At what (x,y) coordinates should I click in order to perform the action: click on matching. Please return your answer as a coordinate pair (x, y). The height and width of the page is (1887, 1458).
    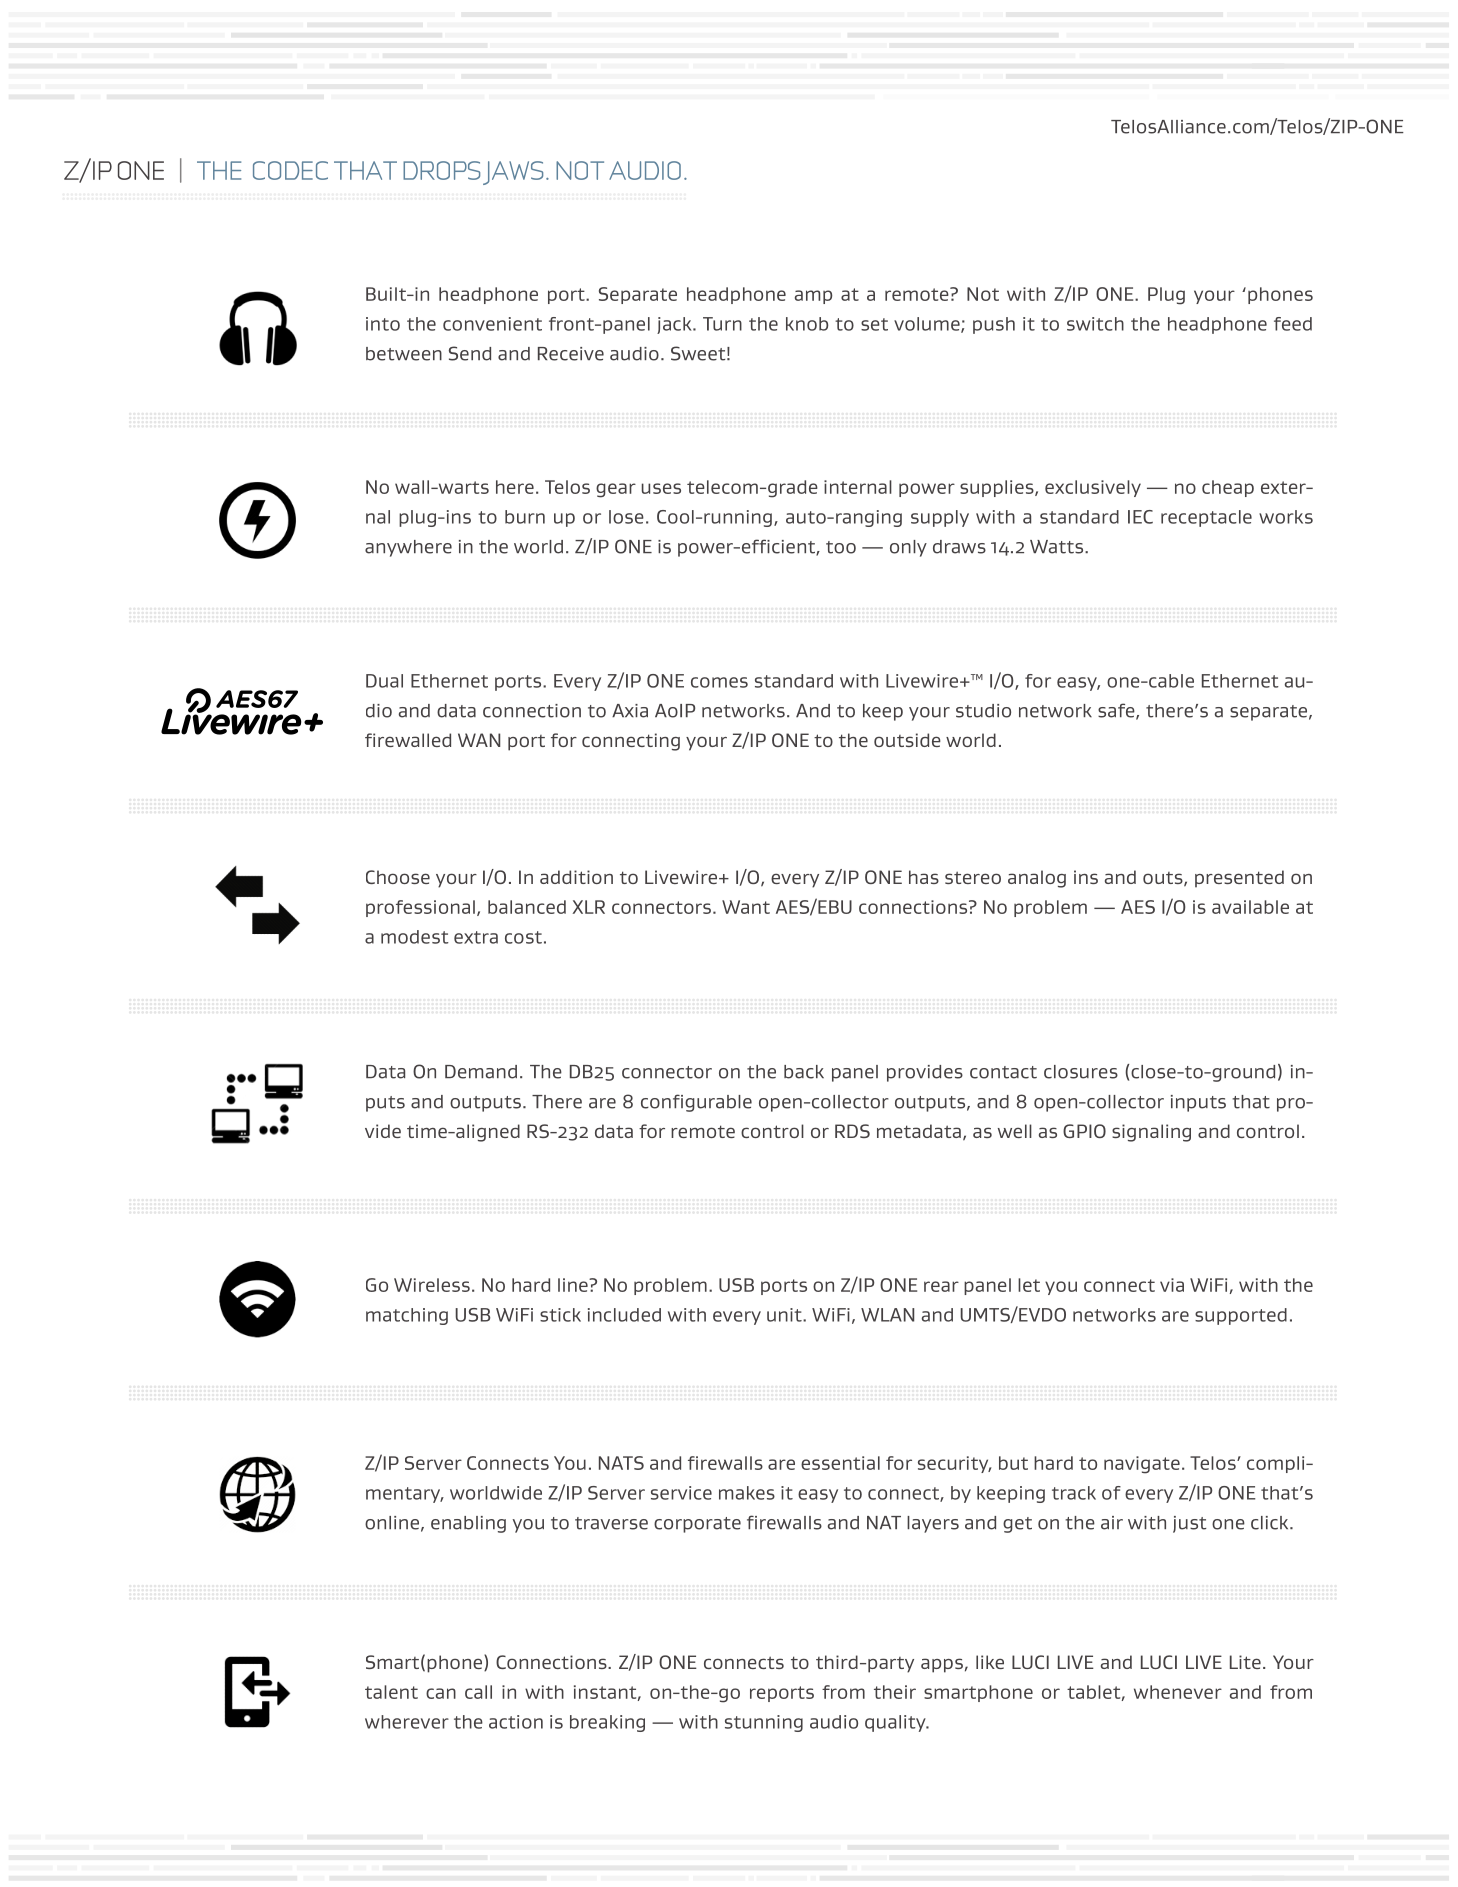
    Looking at the image, I should click on (407, 1316).
